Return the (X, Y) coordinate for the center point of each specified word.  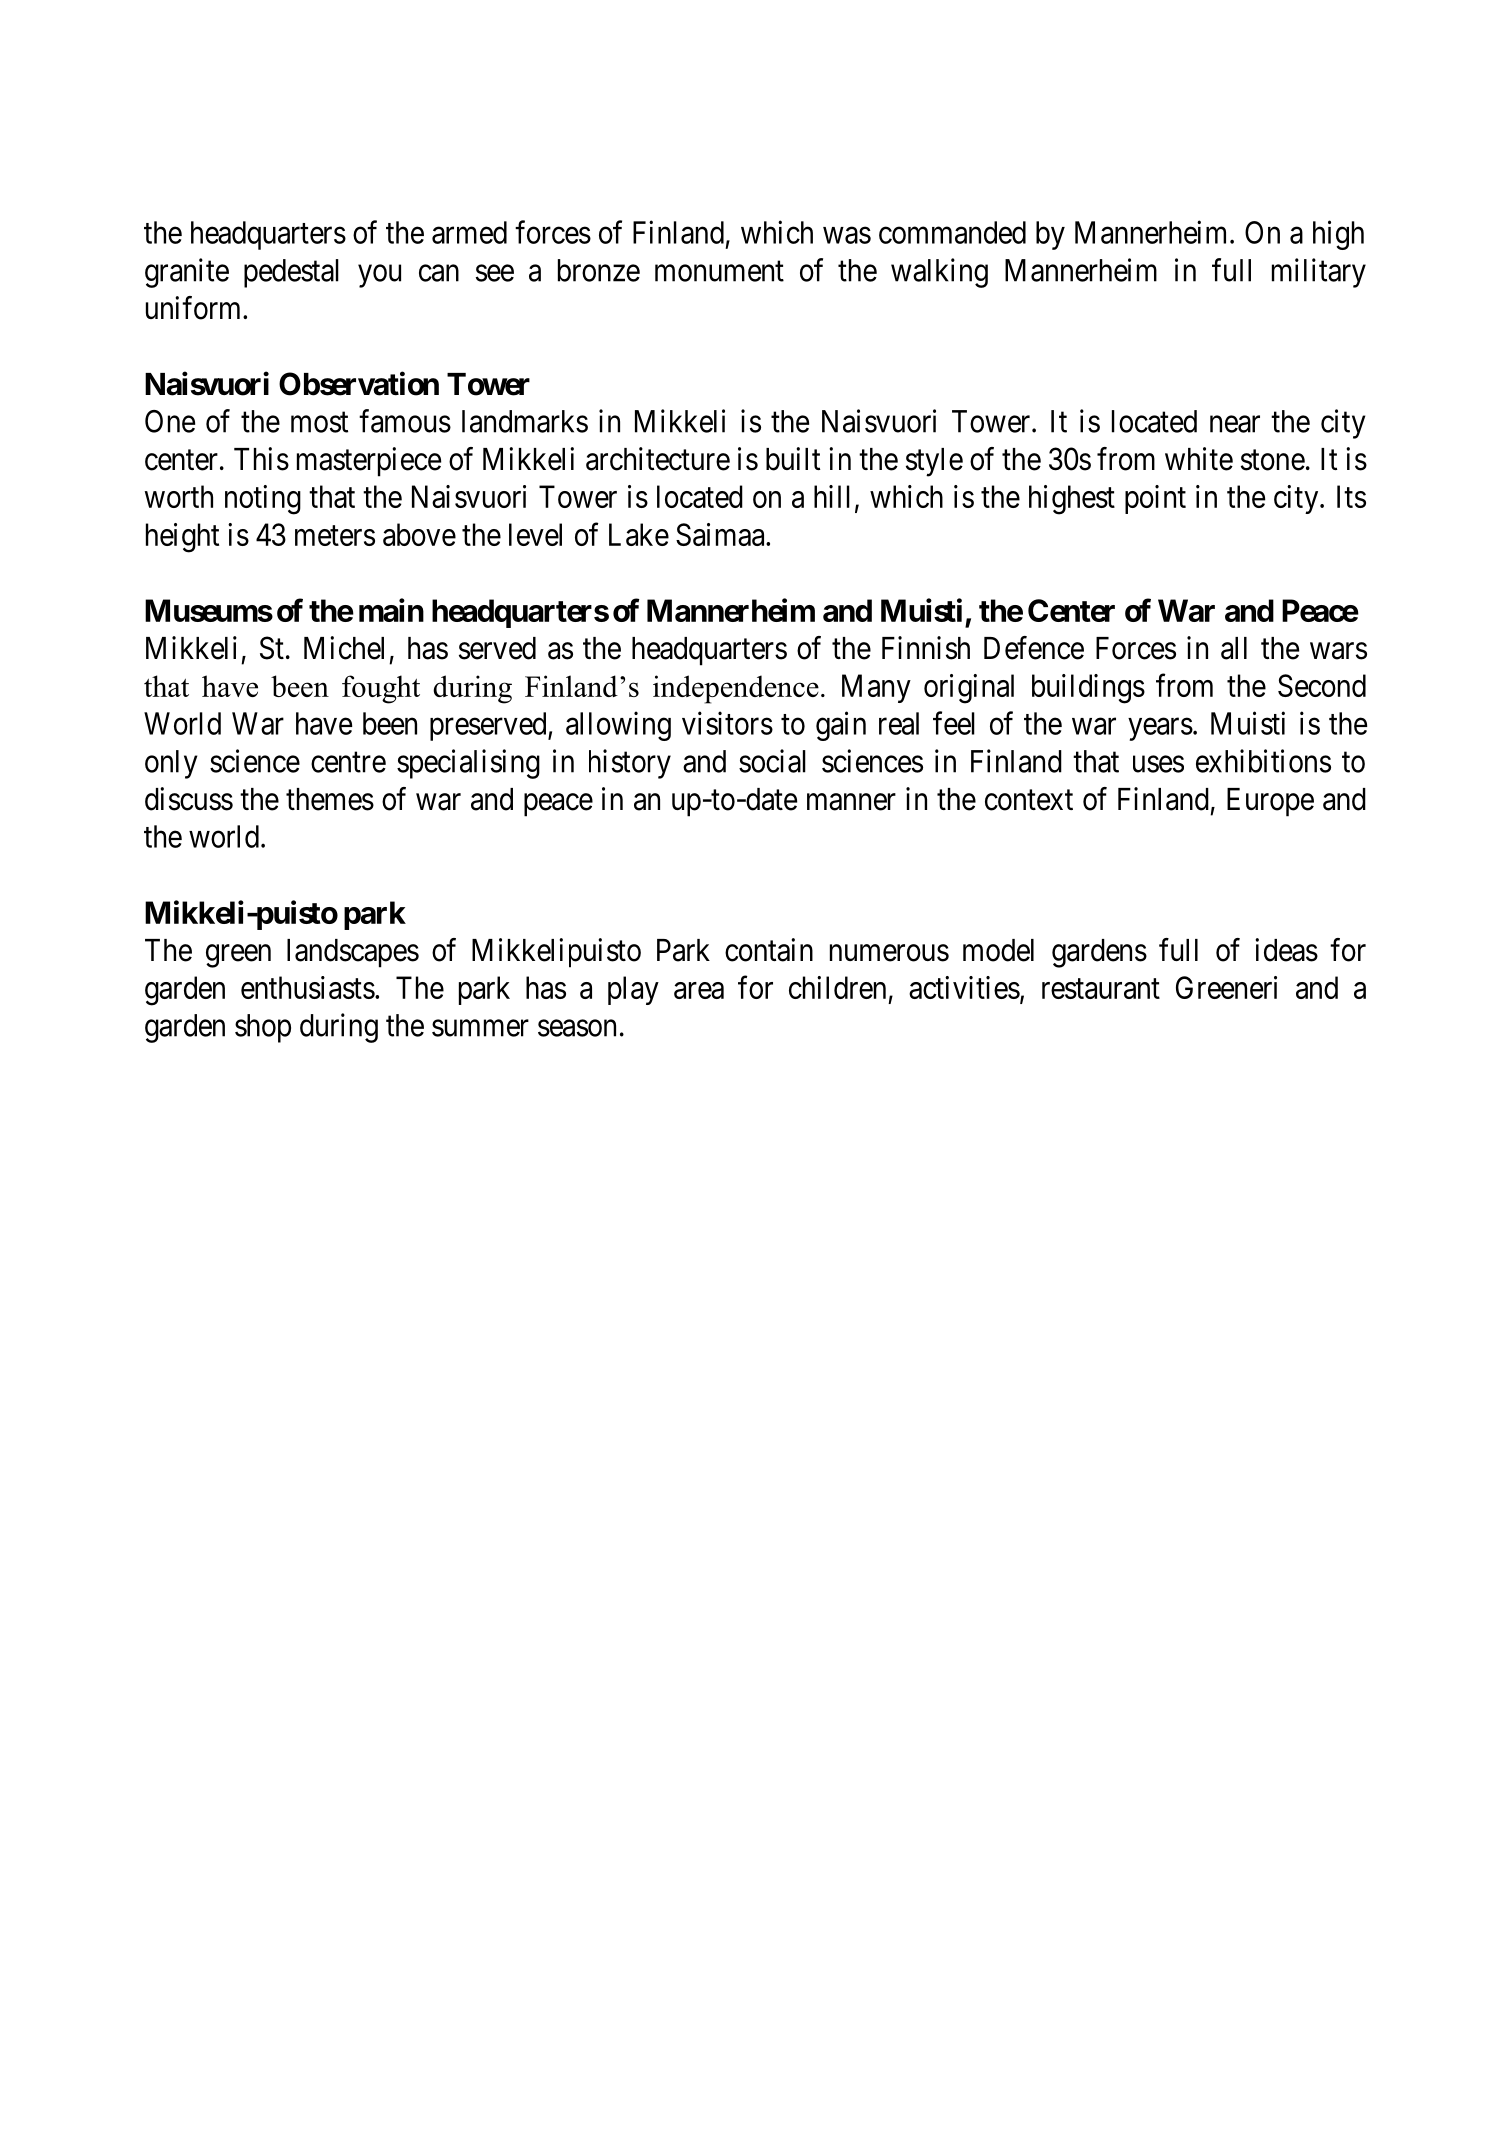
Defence (1034, 648)
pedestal (291, 273)
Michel (344, 648)
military (1319, 273)
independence (736, 689)
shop (263, 1028)
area (699, 990)
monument (719, 271)
